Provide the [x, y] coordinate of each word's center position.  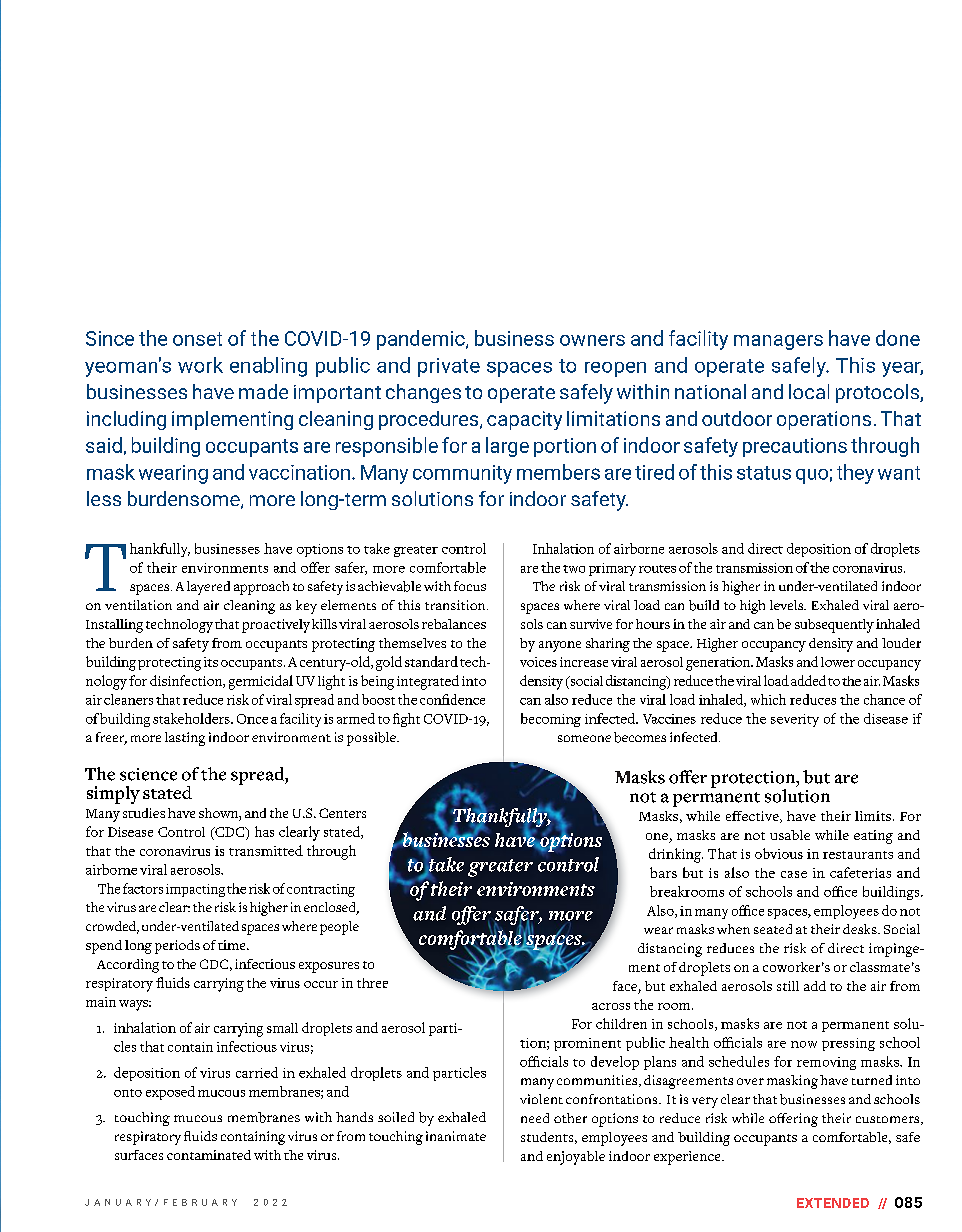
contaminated [209, 1155]
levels [788, 605]
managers [778, 342]
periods [177, 947]
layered [208, 588]
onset [197, 339]
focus [470, 586]
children [621, 1023]
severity [795, 720]
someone [584, 738]
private [449, 367]
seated [773, 929]
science [148, 774]
